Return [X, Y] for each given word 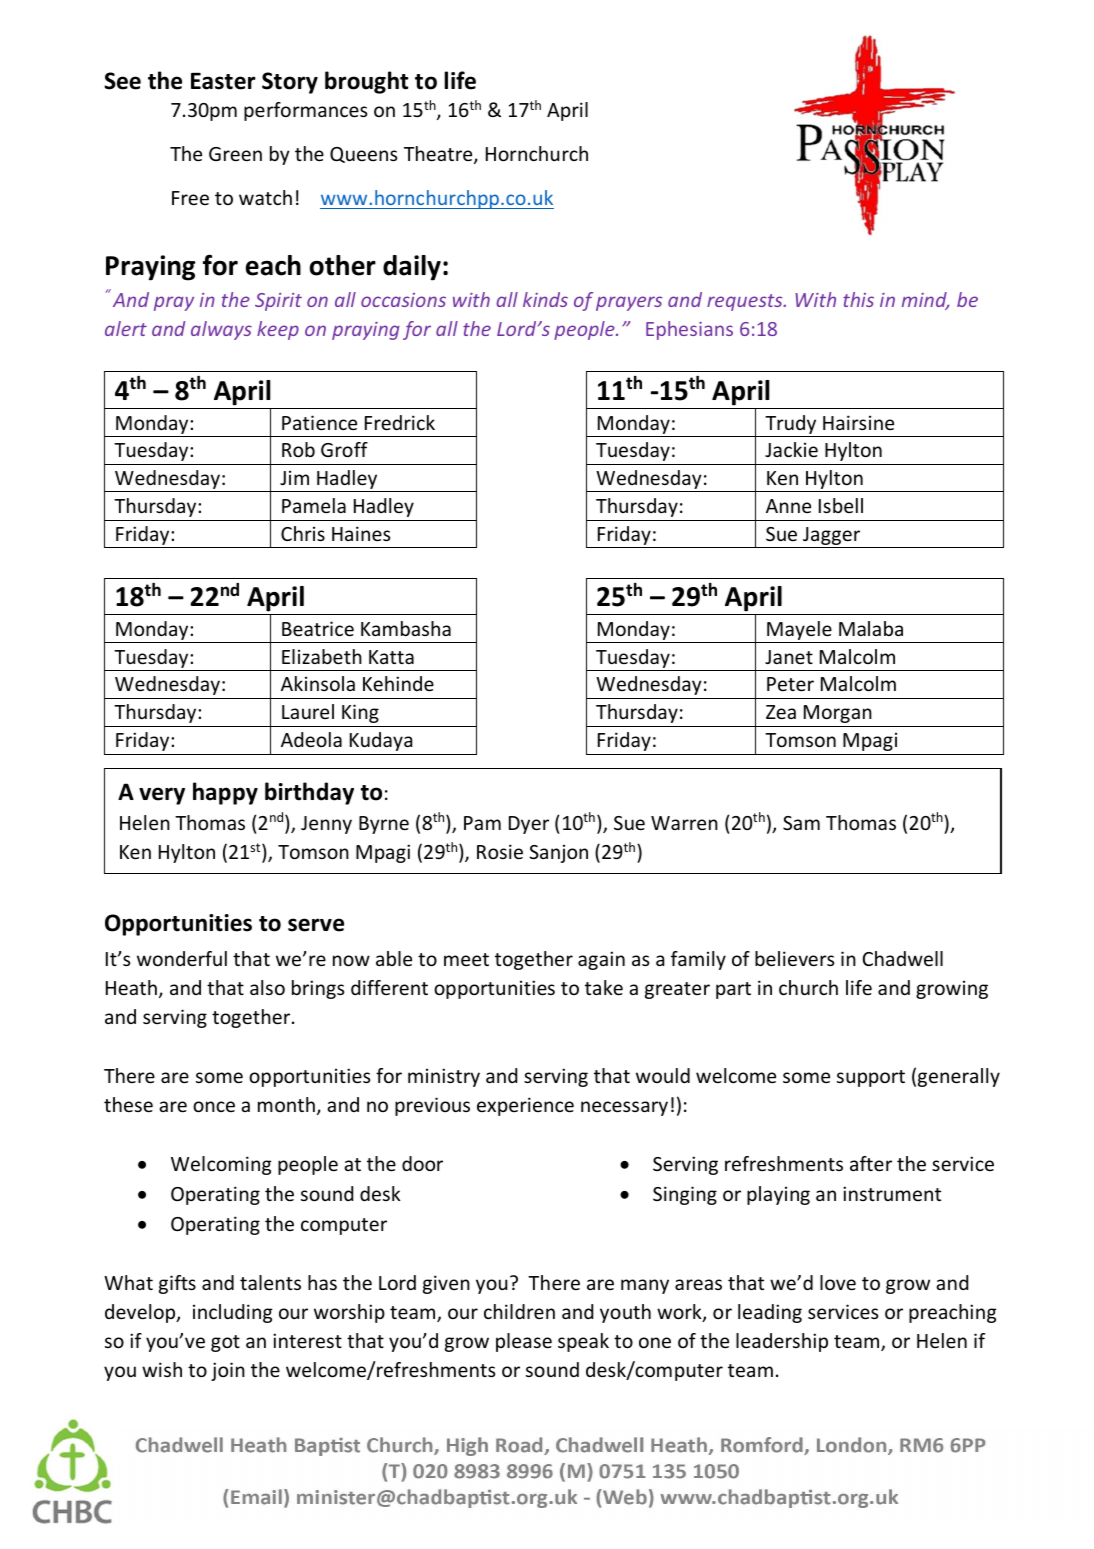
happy [225, 793]
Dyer [529, 825]
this [858, 299]
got [225, 1343]
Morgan [838, 714]
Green [235, 154]
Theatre [439, 155]
